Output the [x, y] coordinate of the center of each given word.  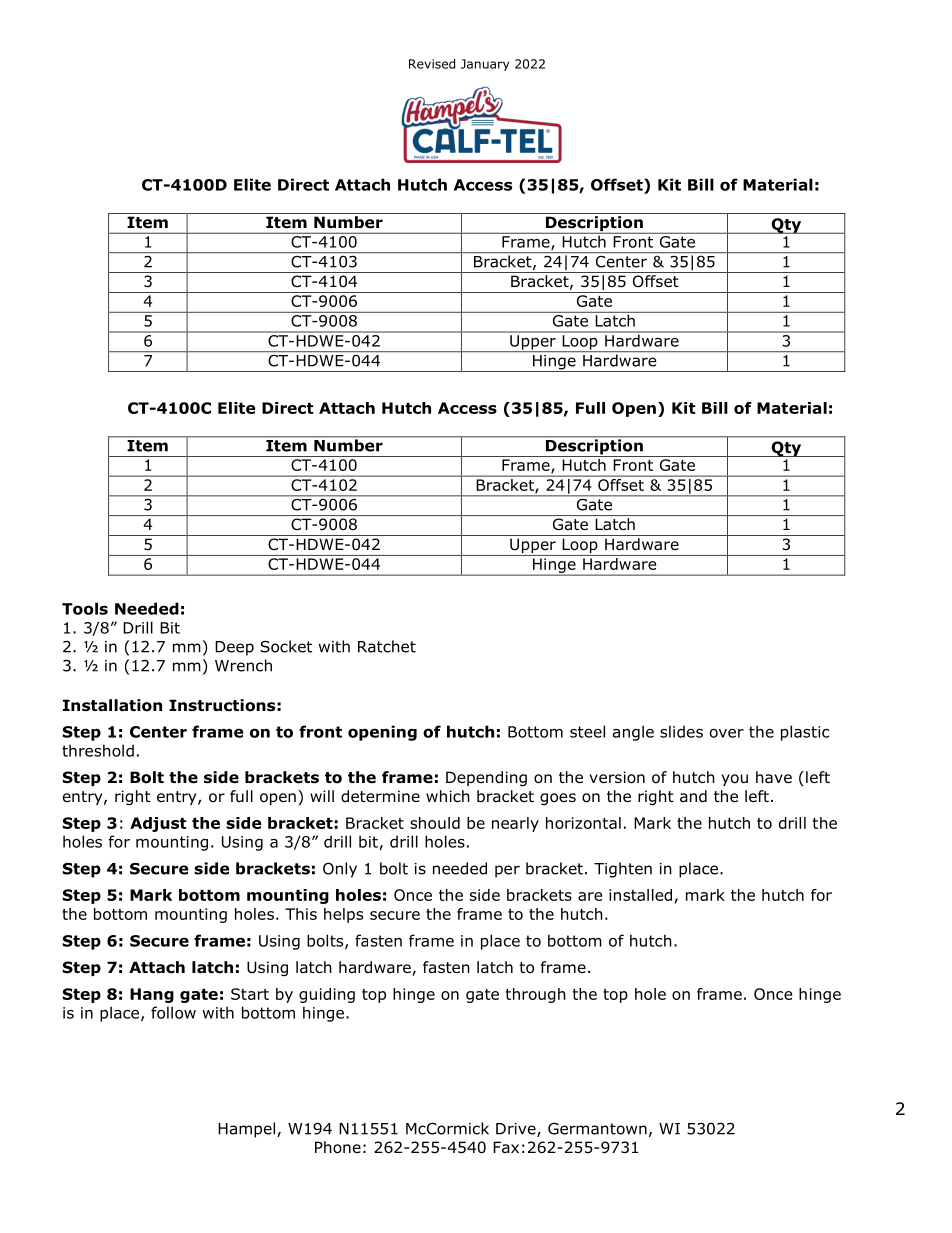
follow [173, 1012]
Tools [85, 608]
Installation [112, 705]
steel [587, 731]
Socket [286, 646]
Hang [152, 995]
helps [343, 915]
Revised [432, 64]
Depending [486, 778]
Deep [234, 648]
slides [681, 731]
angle [633, 733]
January [485, 65]
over [727, 733]
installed [640, 895]
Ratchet [387, 646]
